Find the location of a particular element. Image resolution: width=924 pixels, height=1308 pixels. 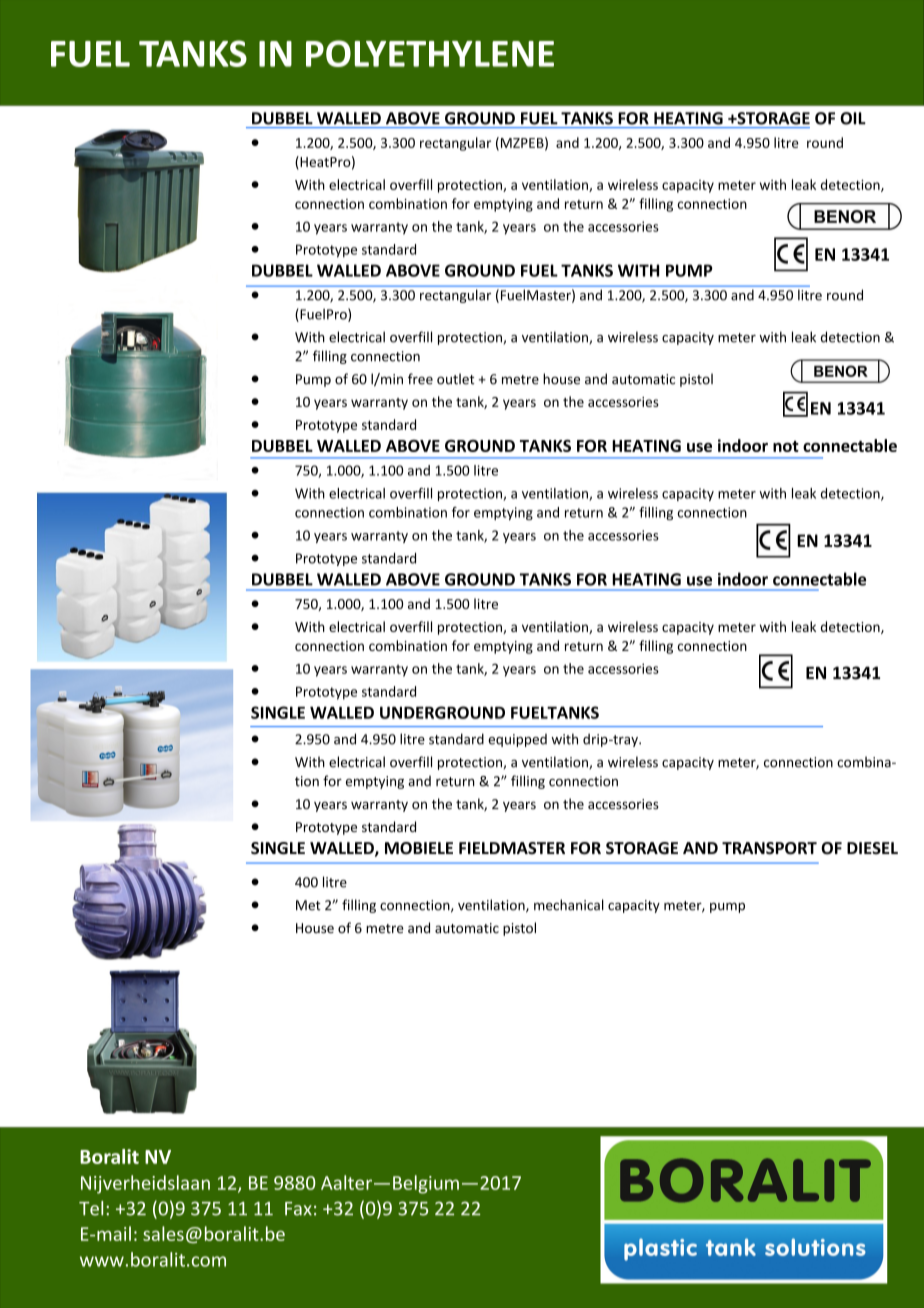

Tel is located at coordinates (91, 1208).
